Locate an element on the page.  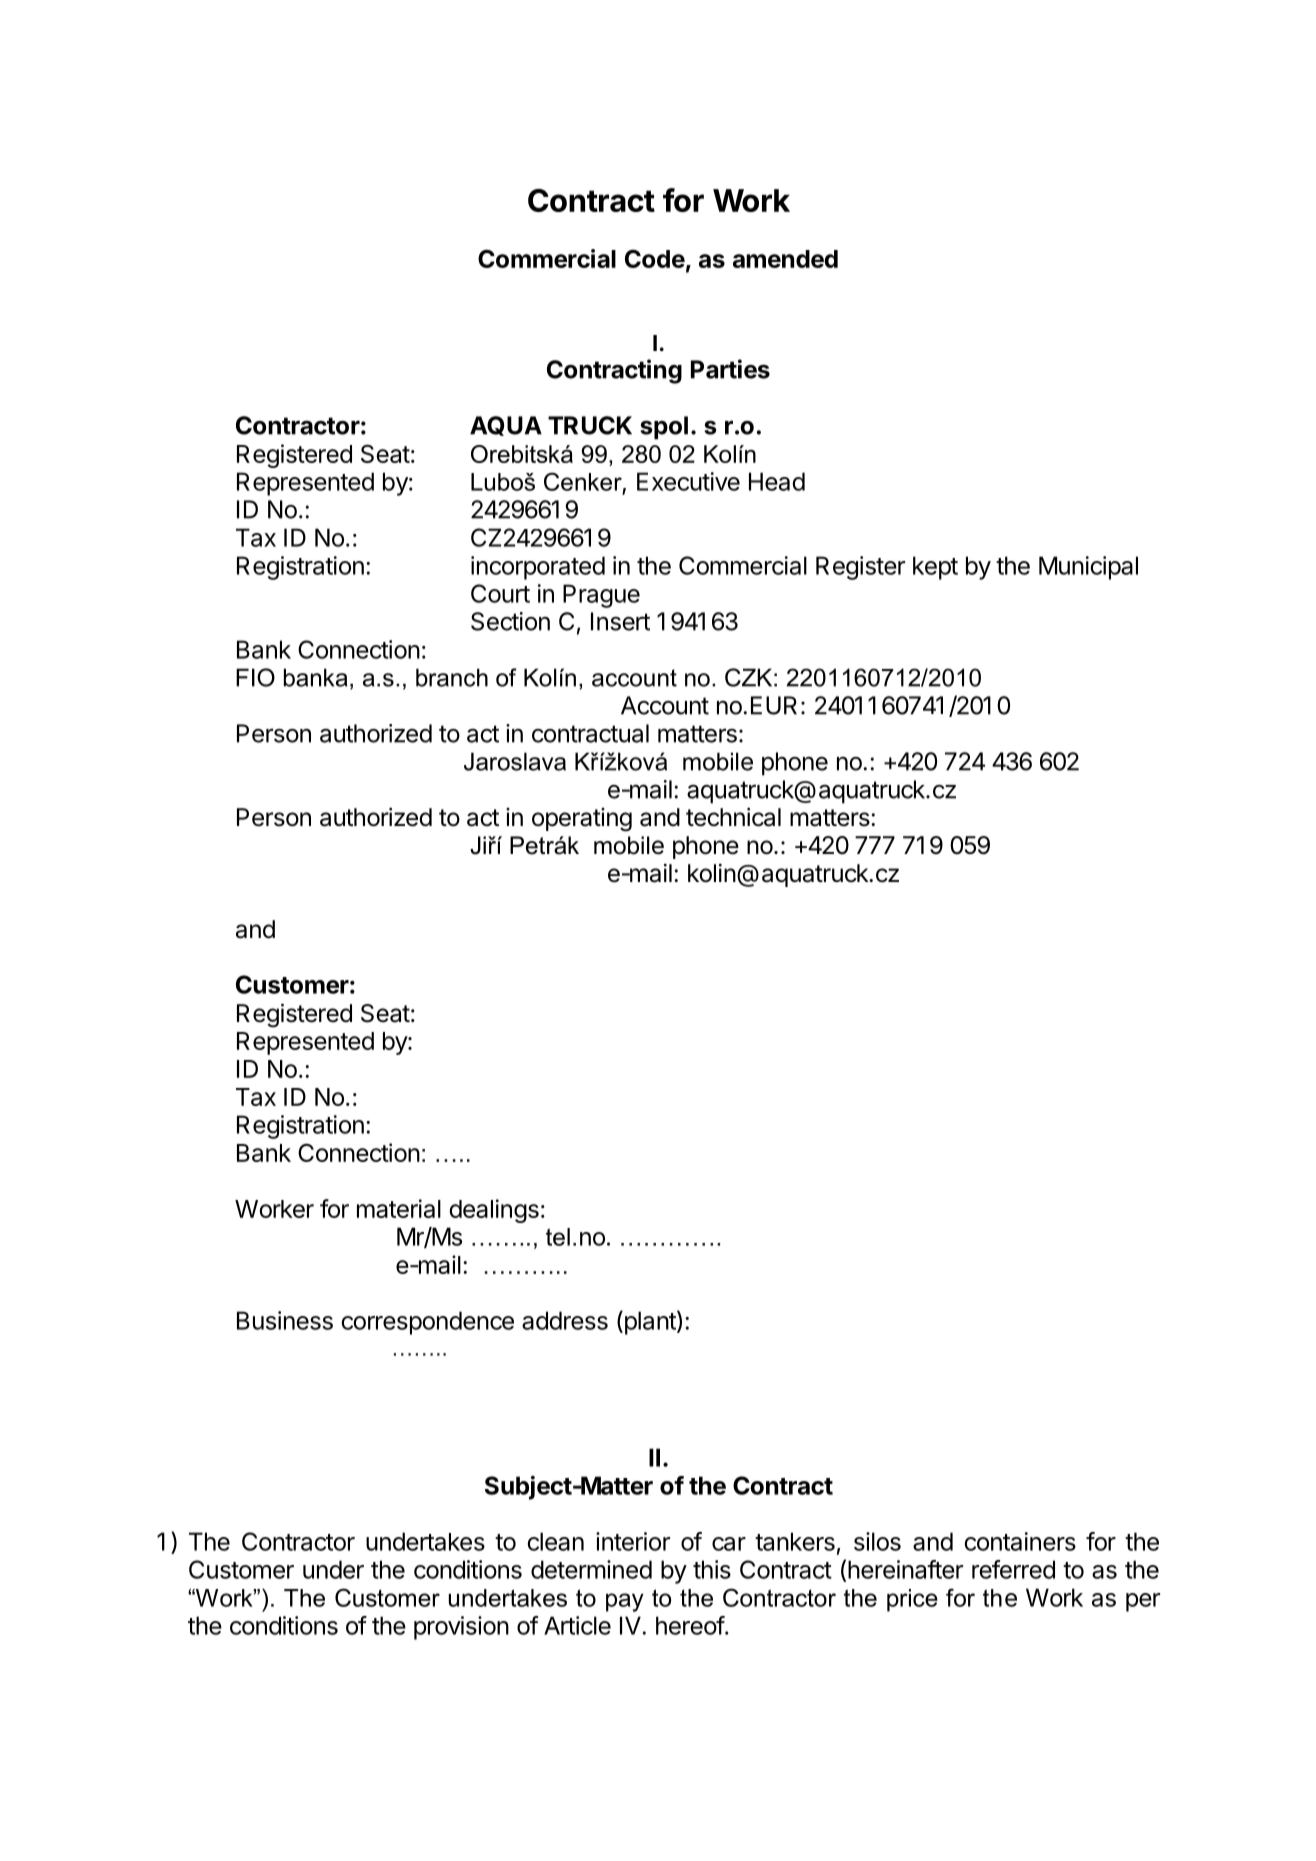
Parties is located at coordinates (730, 369).
